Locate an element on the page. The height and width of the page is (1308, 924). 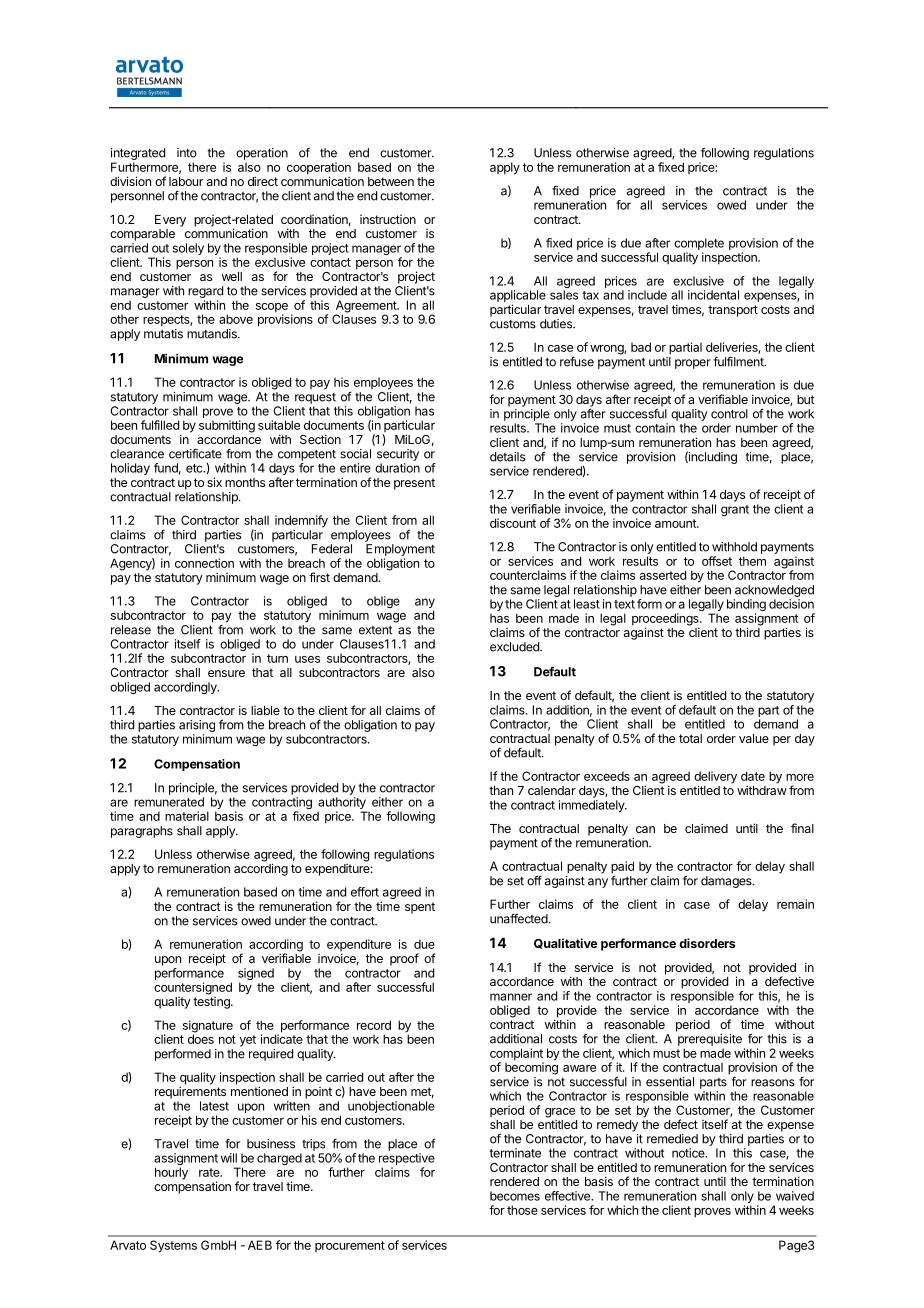
labour is located at coordinates (186, 181).
